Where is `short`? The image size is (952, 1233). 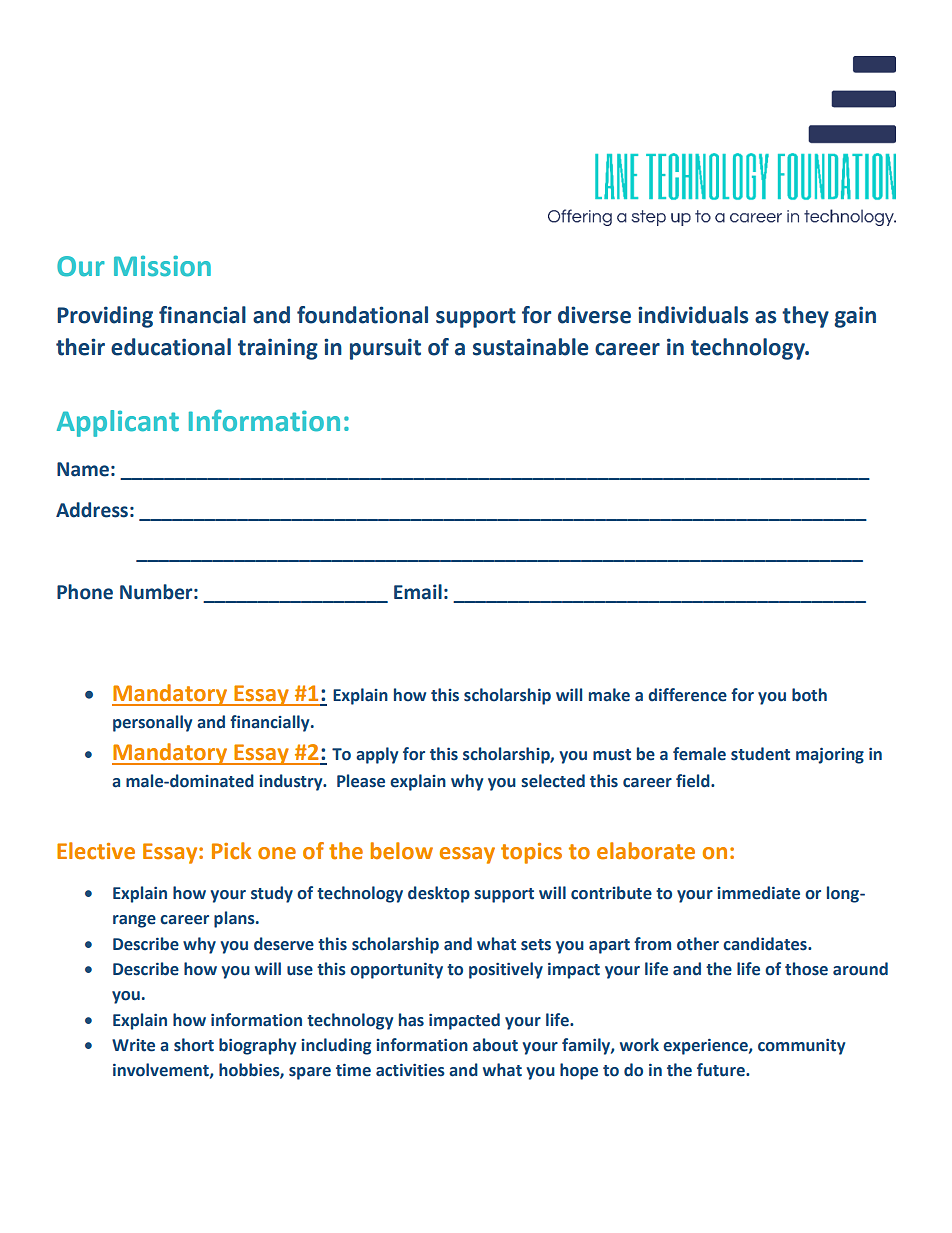 short is located at coordinates (194, 1045).
